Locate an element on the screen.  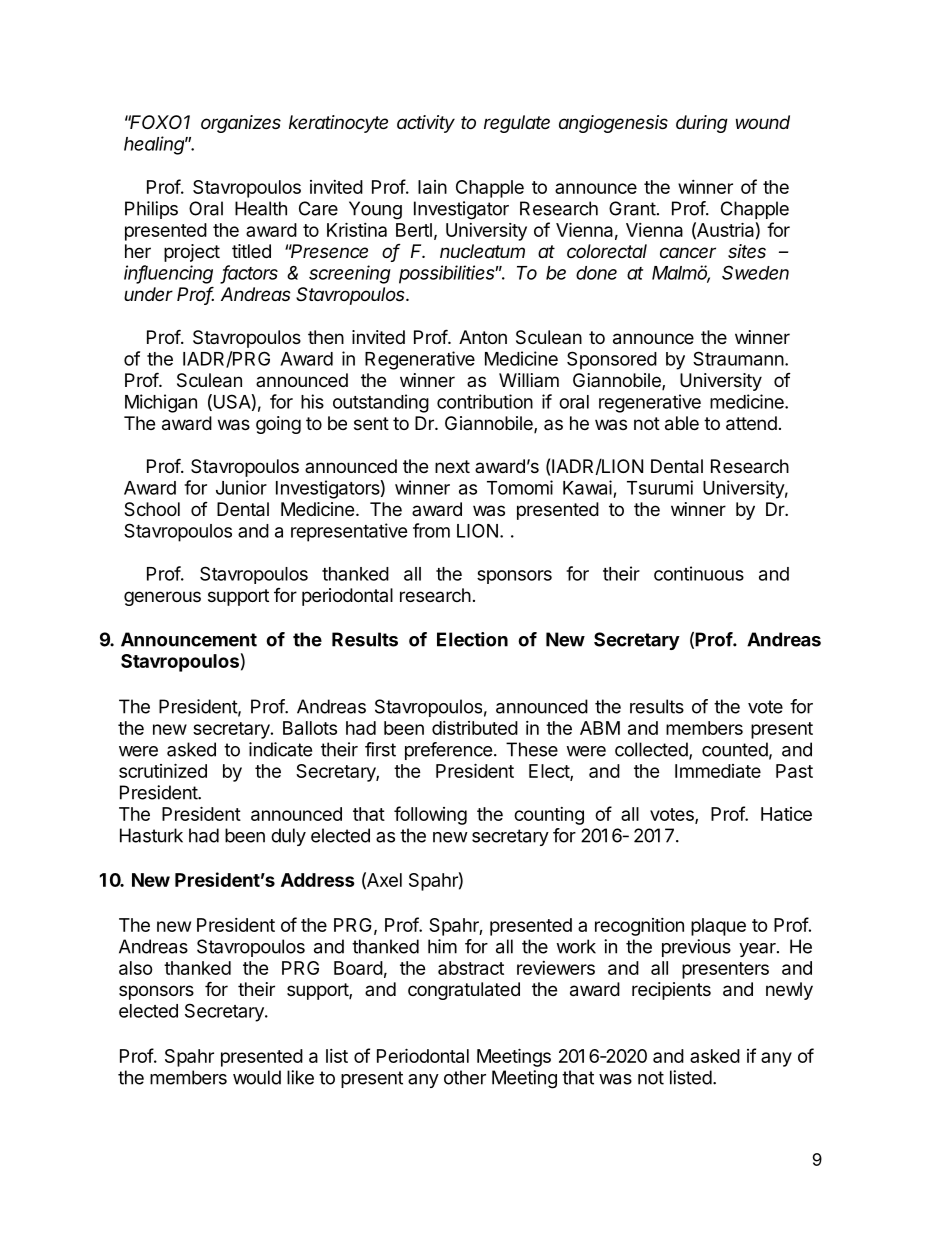
next is located at coordinates (452, 466).
